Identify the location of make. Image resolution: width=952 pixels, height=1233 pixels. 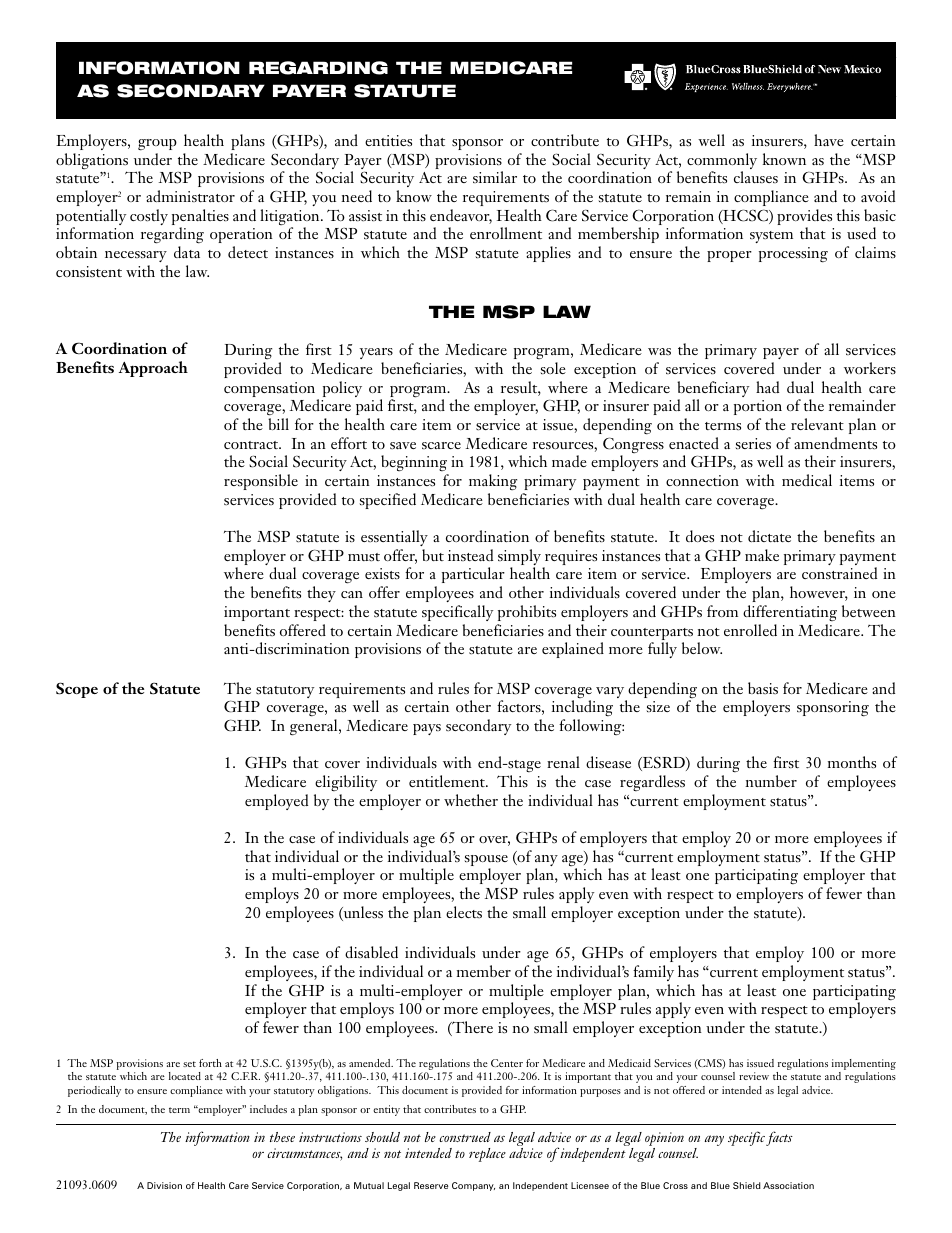
(762, 555).
